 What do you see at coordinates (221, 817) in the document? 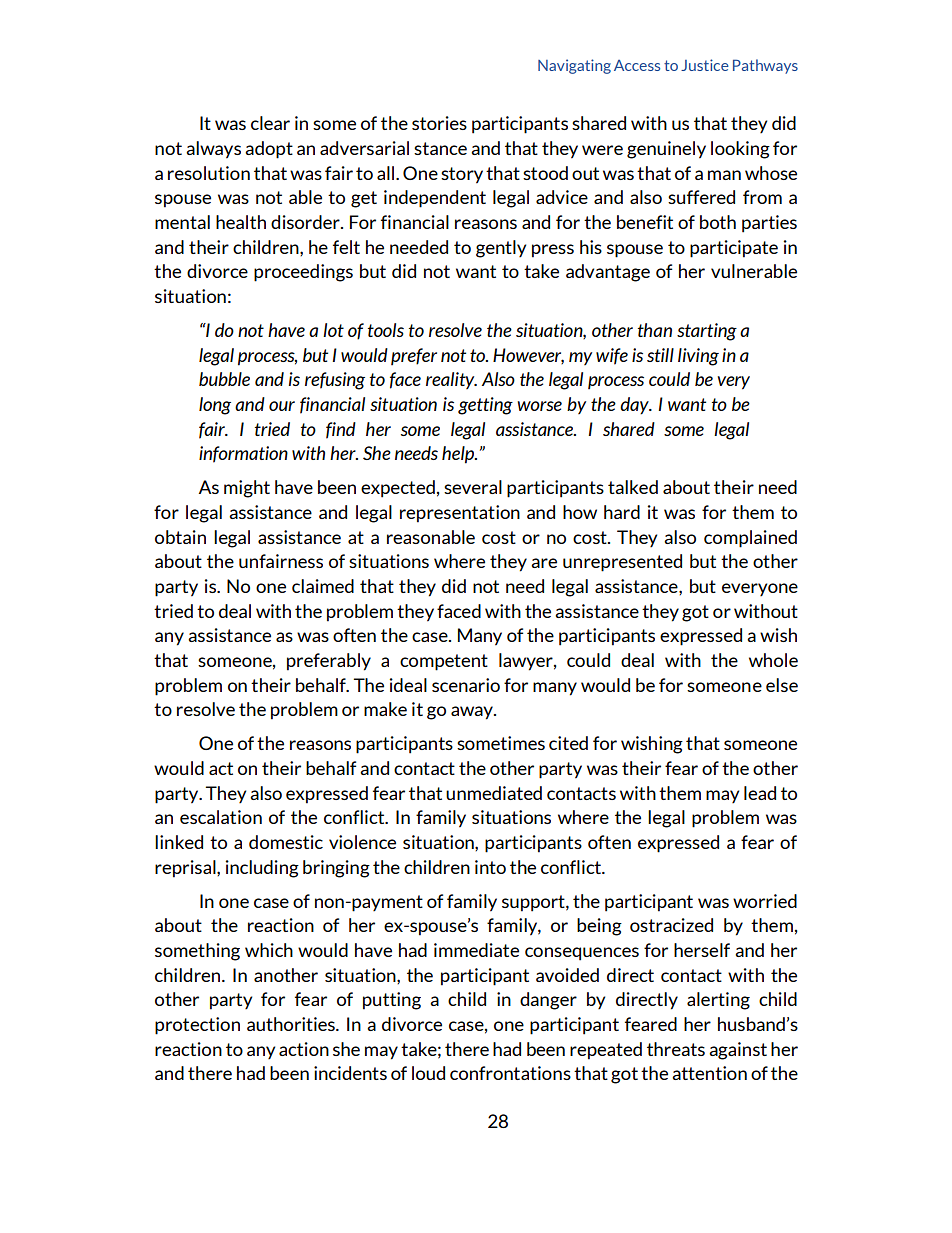
I see `escalation` at bounding box center [221, 817].
